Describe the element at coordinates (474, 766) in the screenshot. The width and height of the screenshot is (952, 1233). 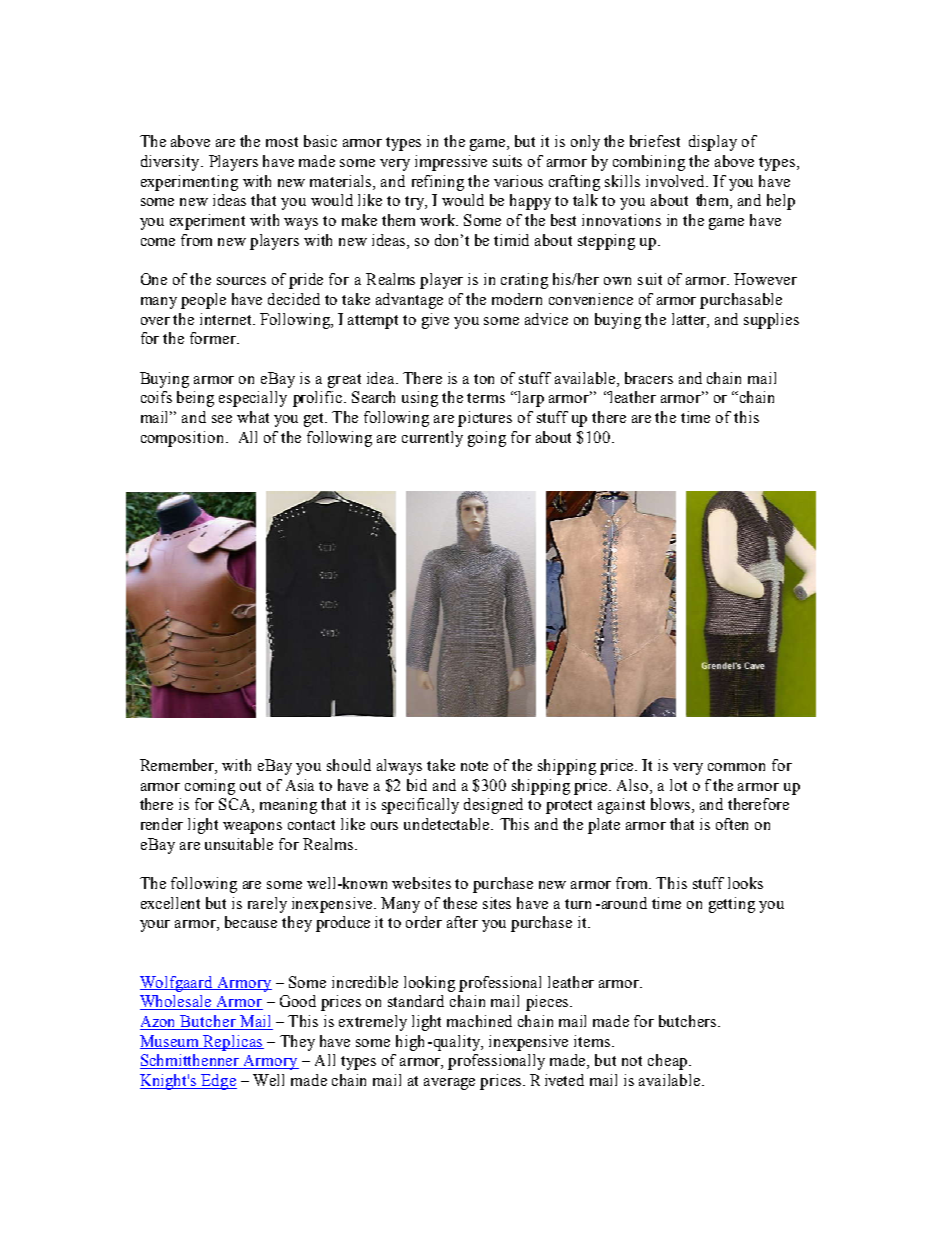
I see `note` at that location.
